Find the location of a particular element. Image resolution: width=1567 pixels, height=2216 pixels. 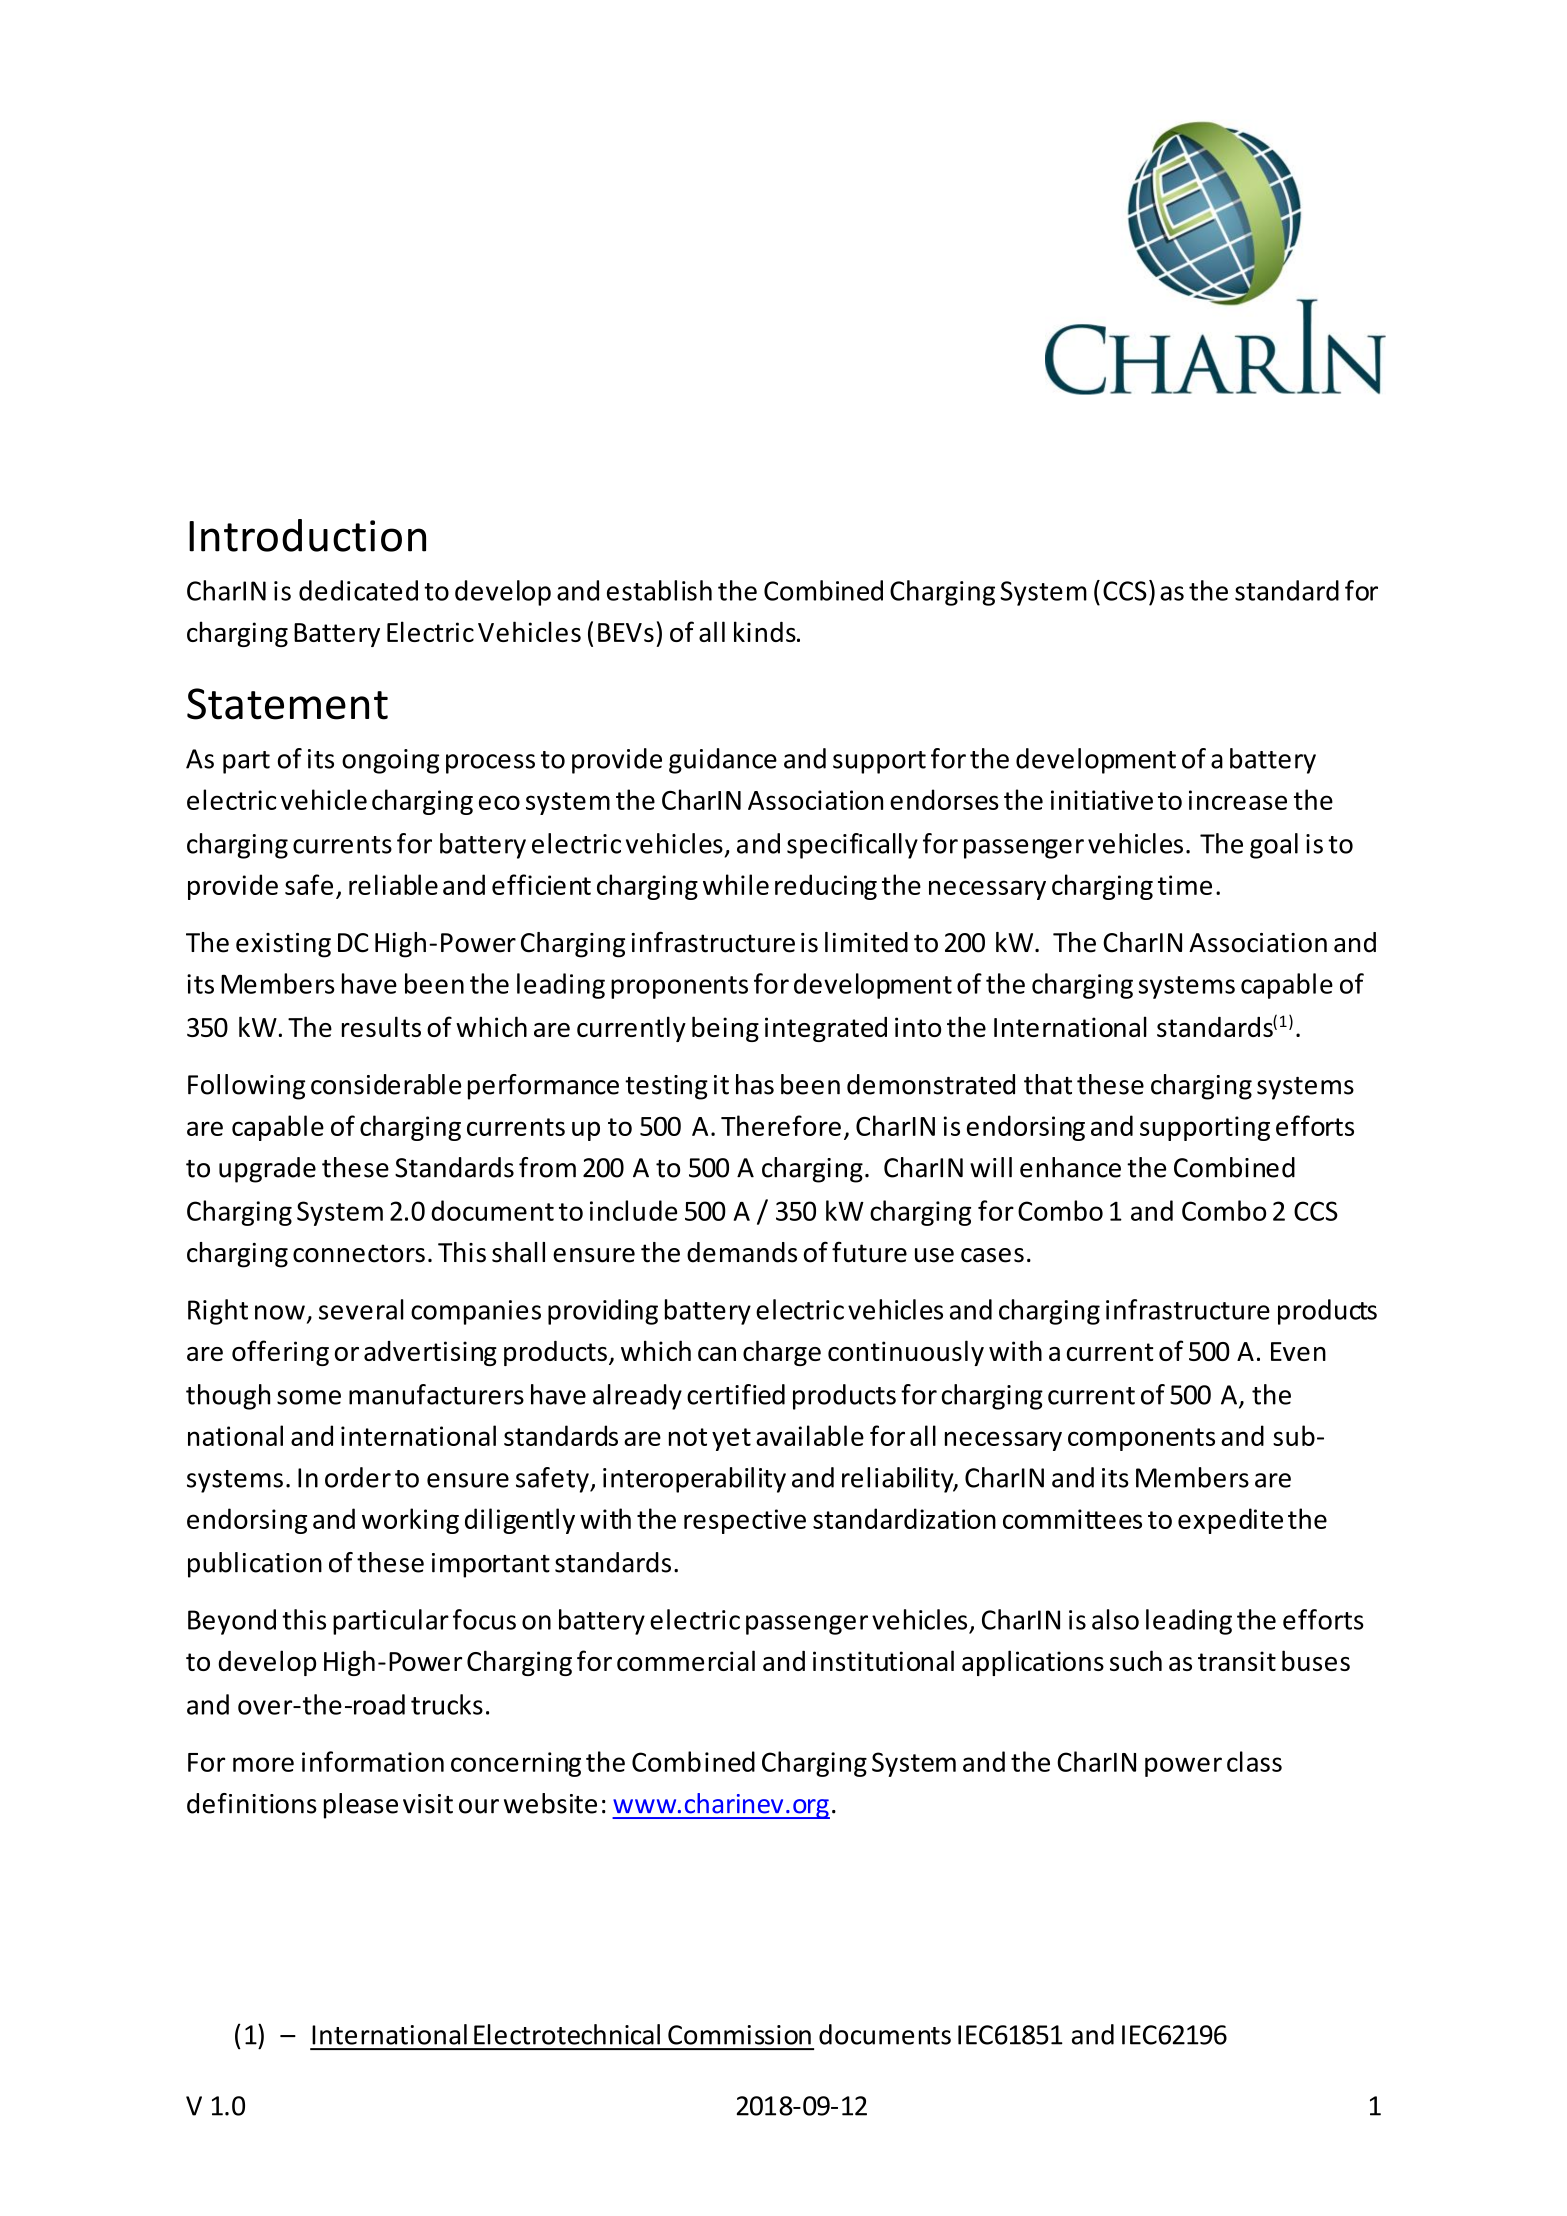

Commission is located at coordinates (739, 2035).
